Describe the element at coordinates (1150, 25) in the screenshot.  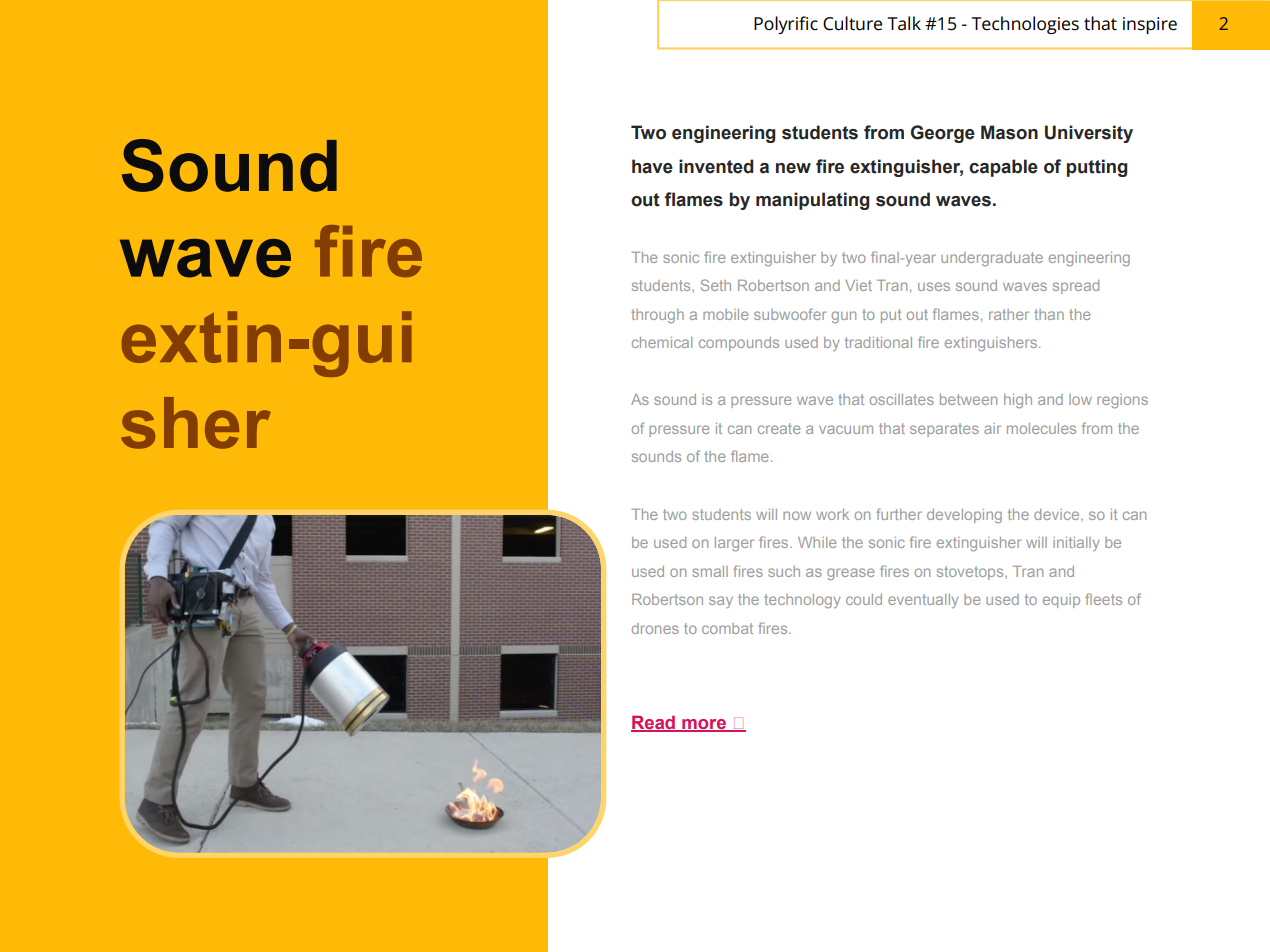
I see `inspire` at that location.
